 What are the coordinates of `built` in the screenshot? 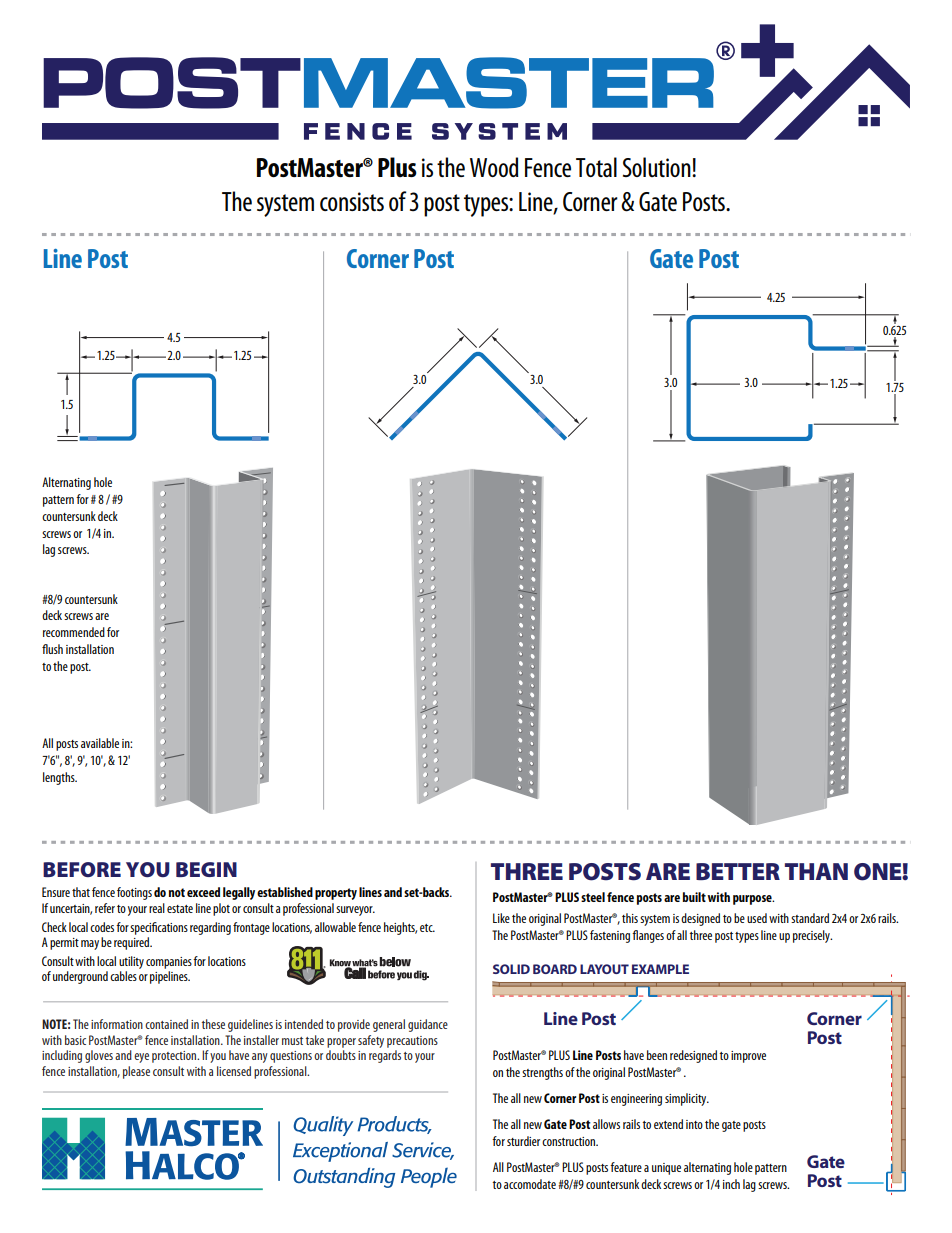 It's located at (694, 897).
